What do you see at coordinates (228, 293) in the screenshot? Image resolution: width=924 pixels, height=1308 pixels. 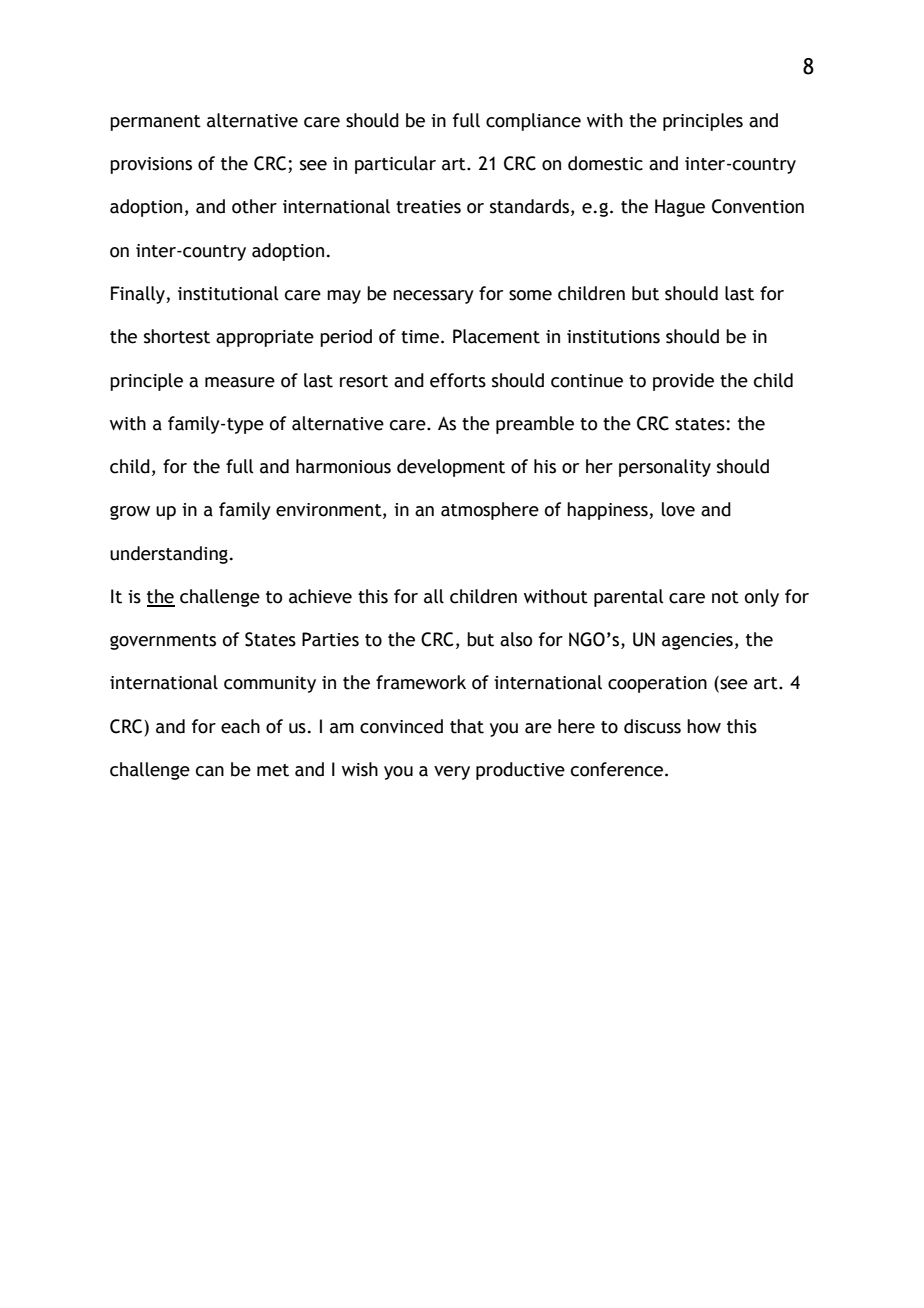 I see `institutional` at bounding box center [228, 293].
